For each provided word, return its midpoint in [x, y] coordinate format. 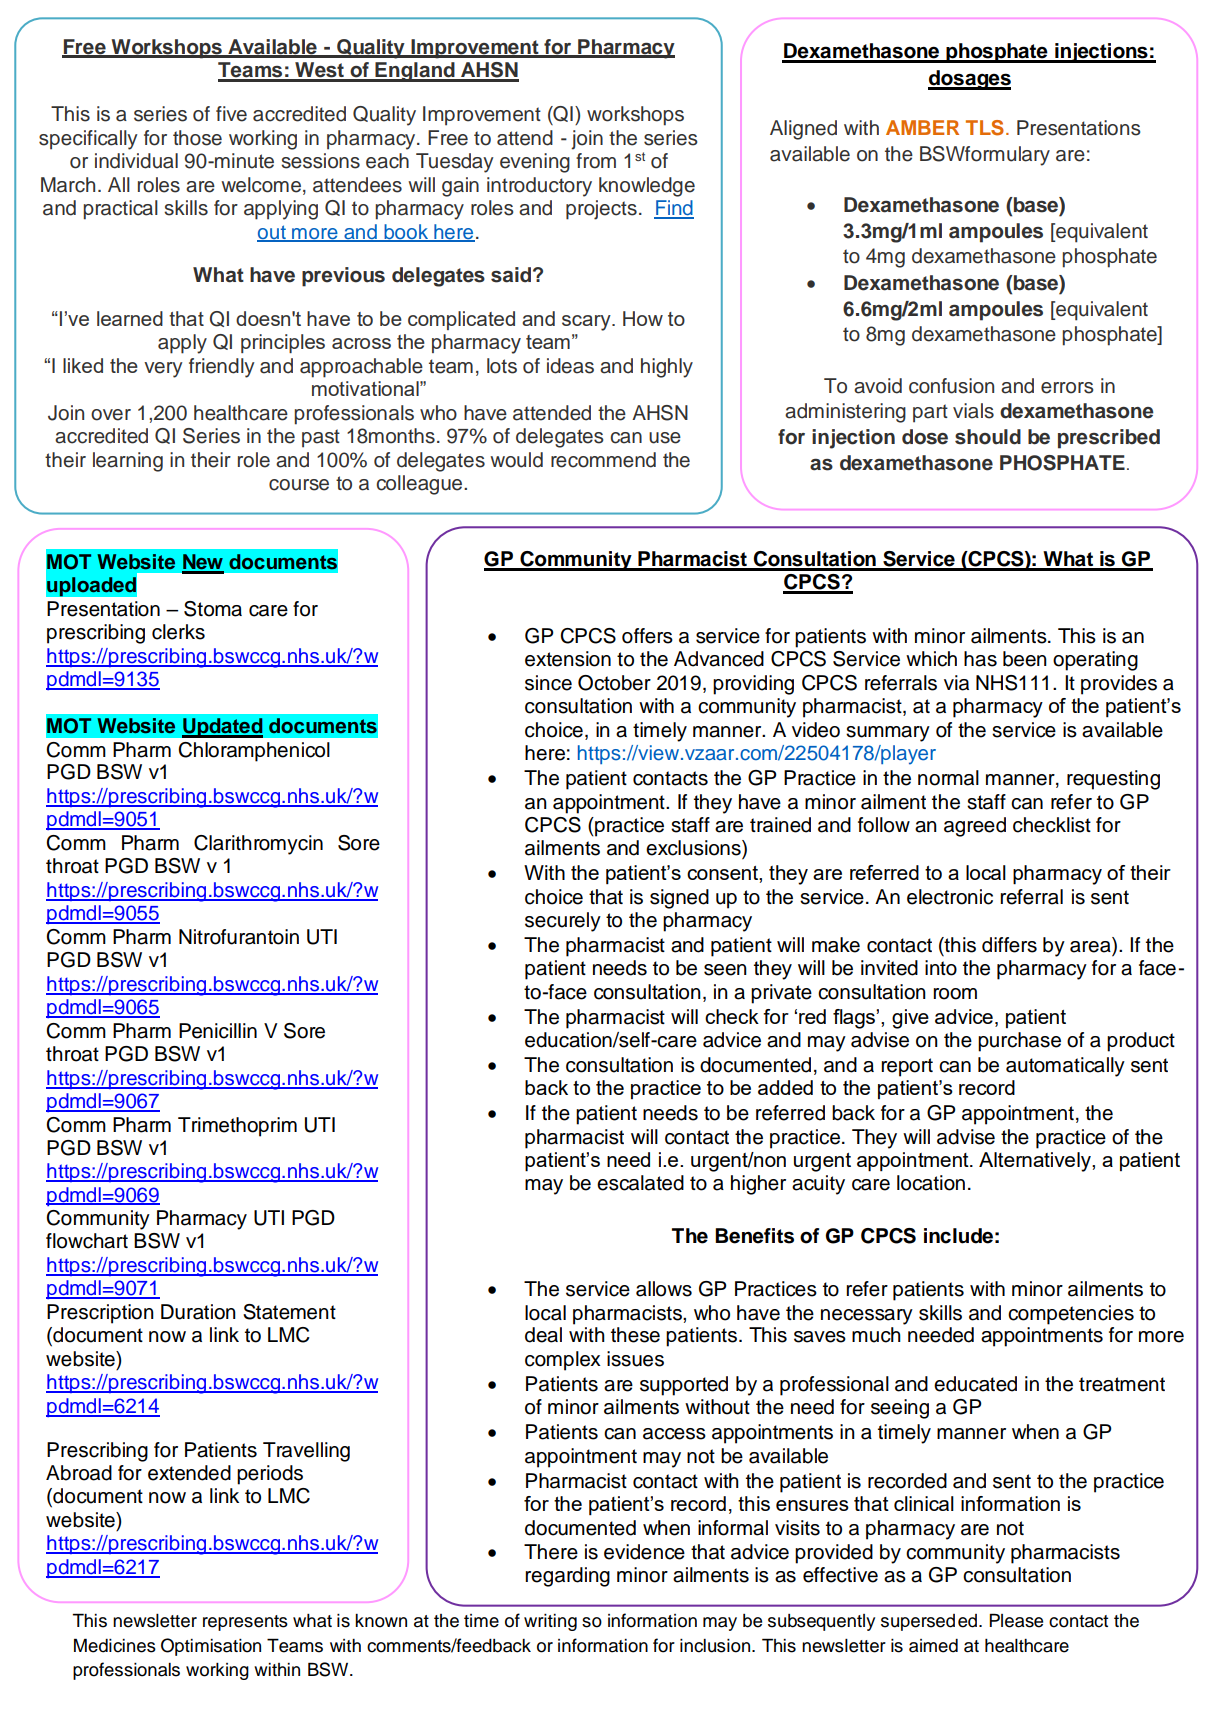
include [958, 1236]
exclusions [694, 848]
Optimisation [211, 1647]
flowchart [87, 1241]
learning [128, 462]
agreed [975, 827]
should [988, 437]
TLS [985, 128]
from [596, 161]
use [665, 438]
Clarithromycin [258, 845]
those [197, 138]
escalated [640, 1183]
